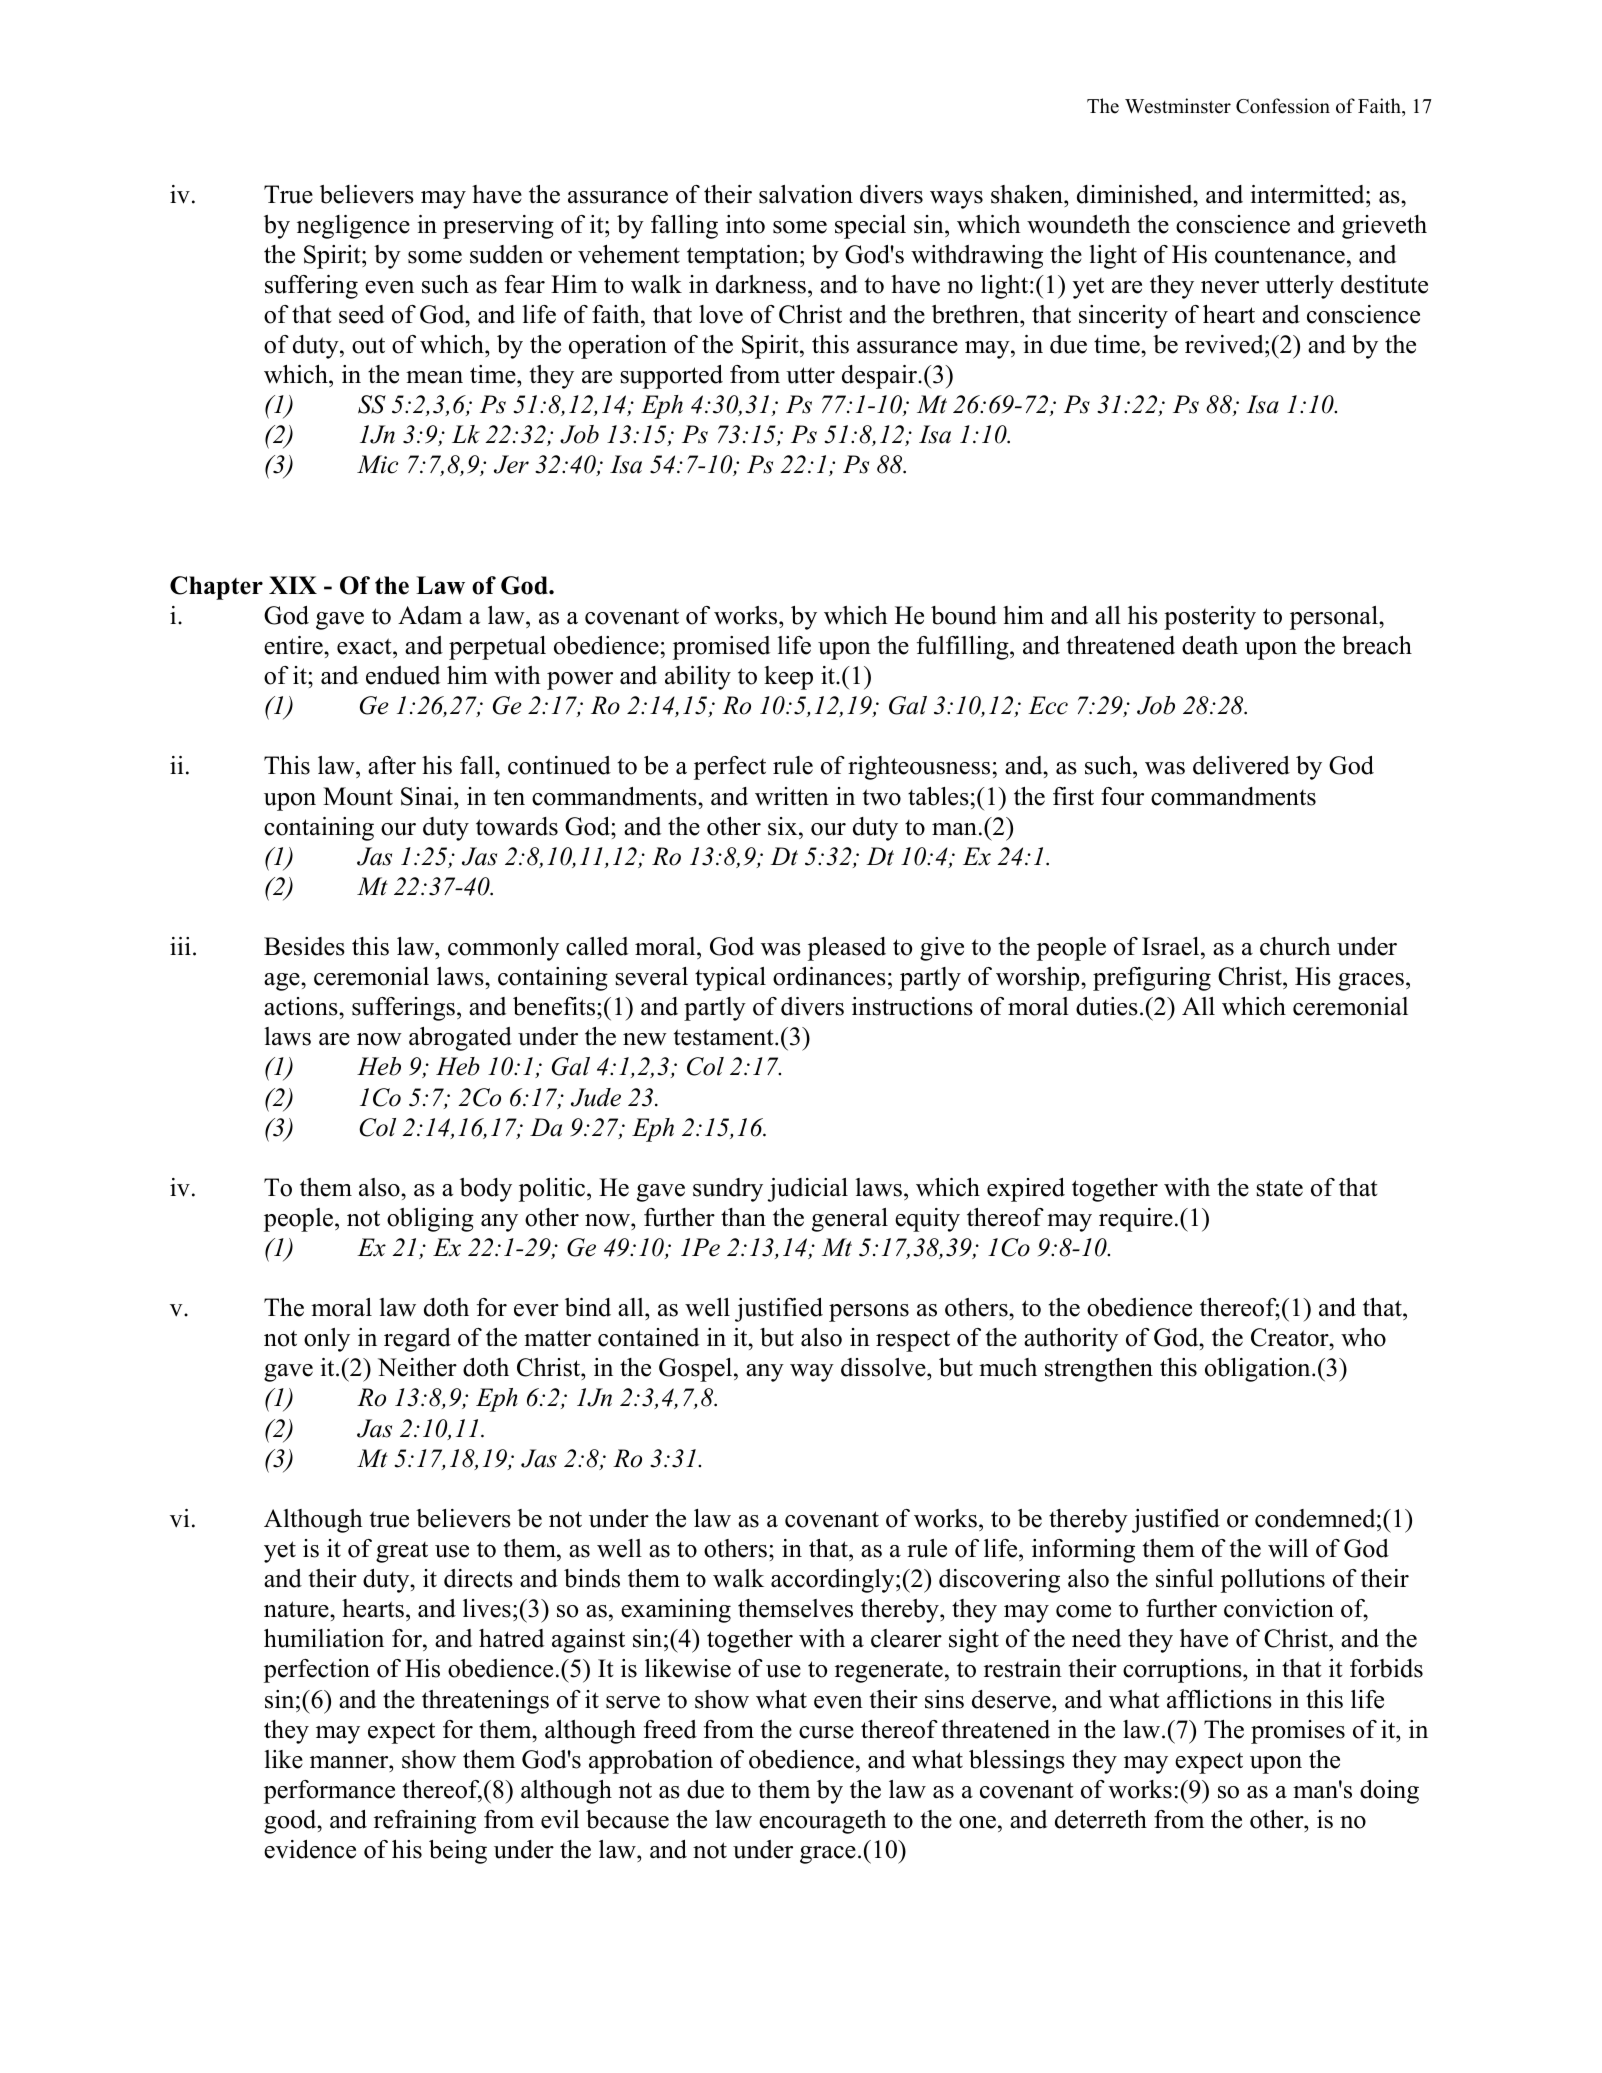  Describe the element at coordinates (329, 1792) in the page. I see `performance` at that location.
